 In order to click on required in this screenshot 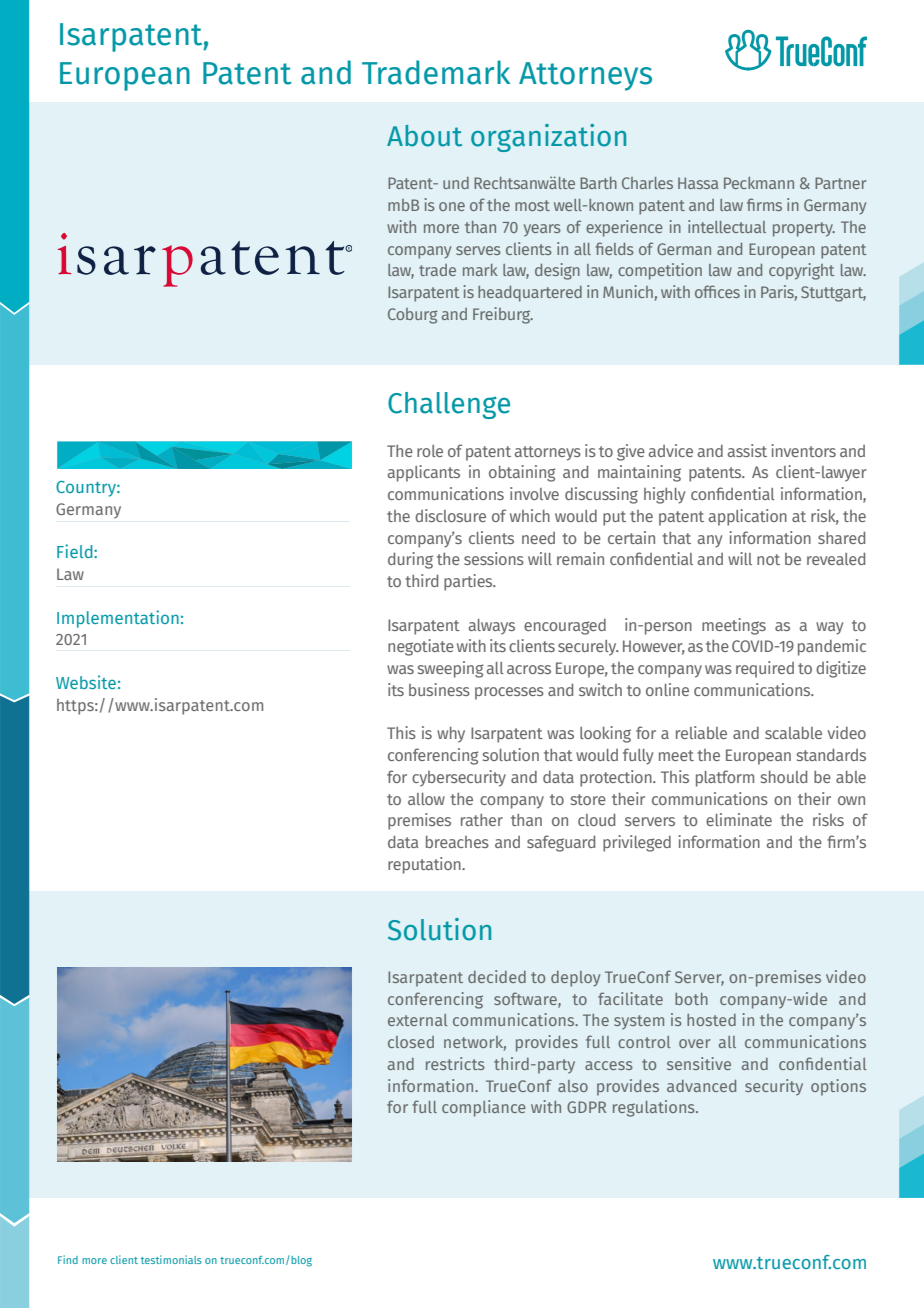, I will do `click(765, 669)`.
